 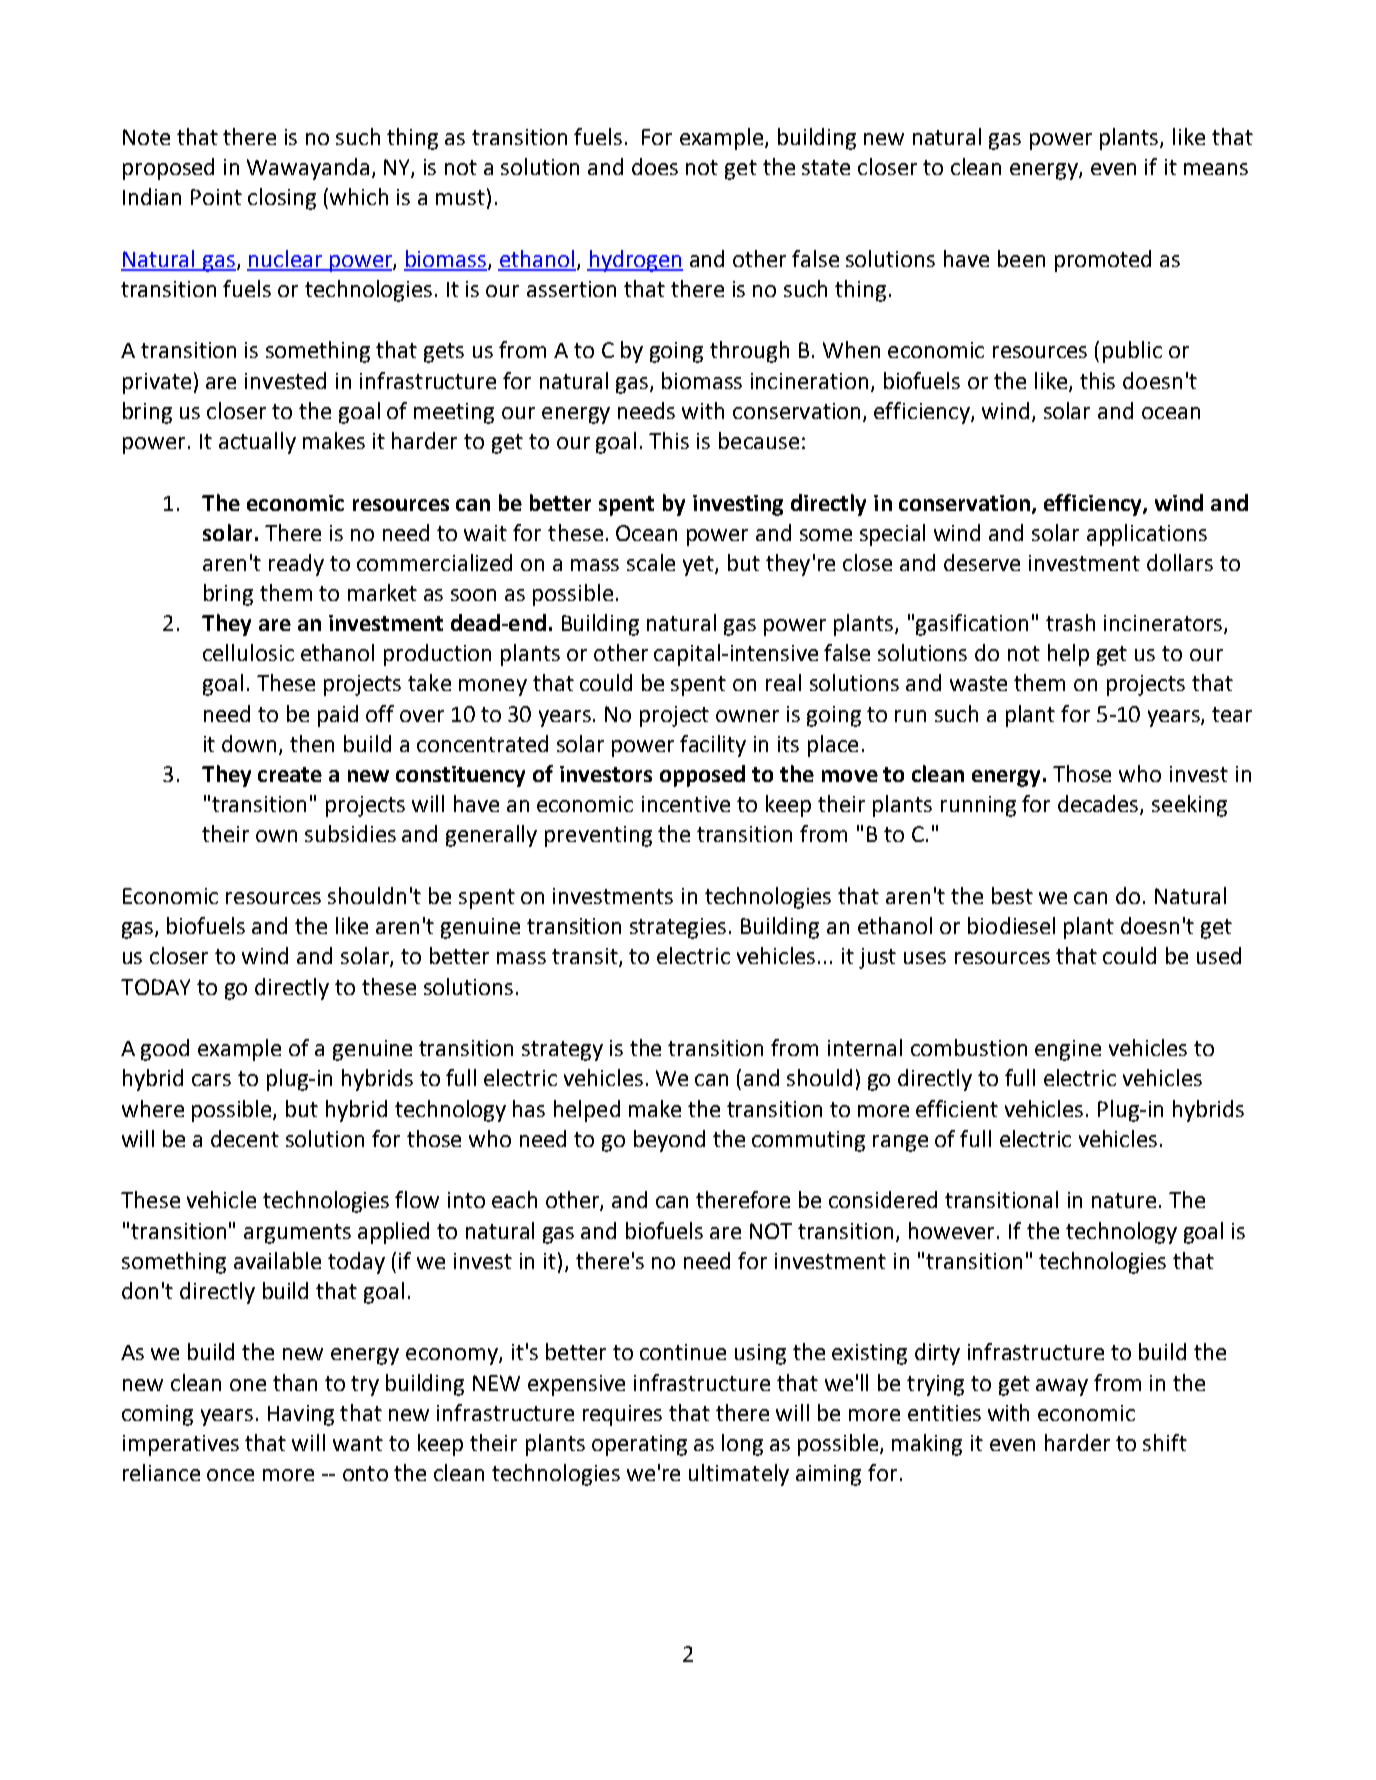 What do you see at coordinates (639, 1445) in the page?
I see `operating` at bounding box center [639, 1445].
